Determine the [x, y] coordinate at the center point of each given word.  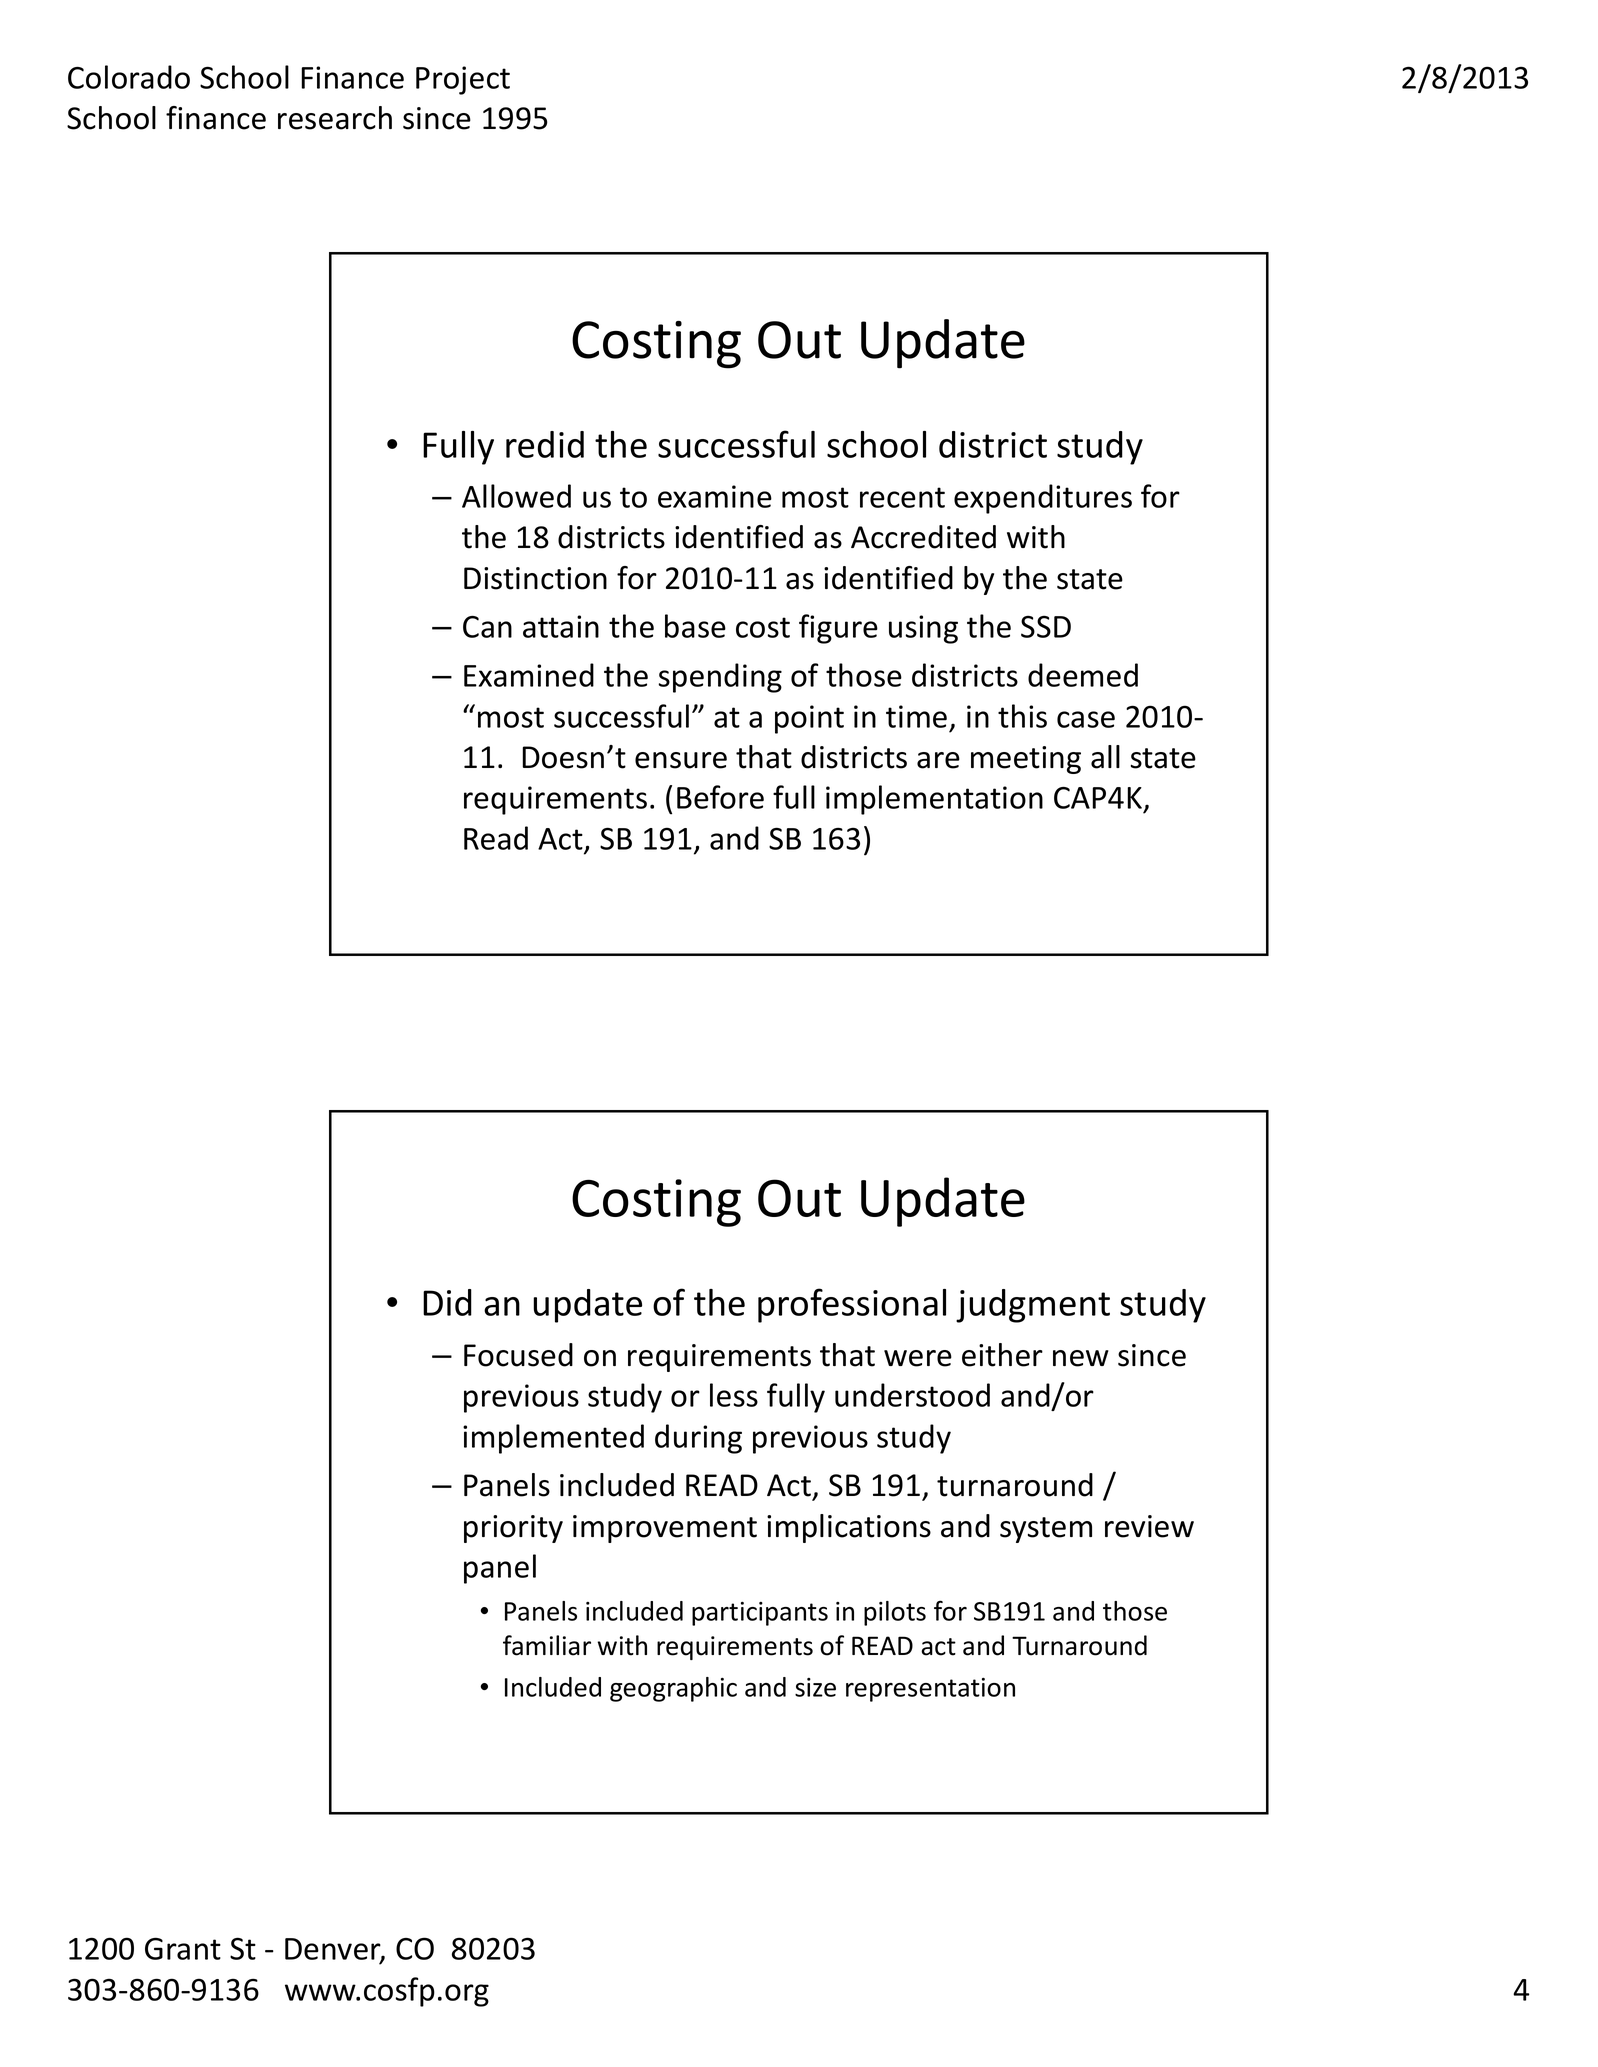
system [1046, 1530]
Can [487, 627]
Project [463, 80]
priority [513, 1529]
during [698, 1439]
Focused [518, 1355]
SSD [1046, 626]
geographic [673, 1689]
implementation [934, 800]
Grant [183, 1948]
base [695, 626]
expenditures [1043, 499]
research [335, 118]
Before [720, 797]
